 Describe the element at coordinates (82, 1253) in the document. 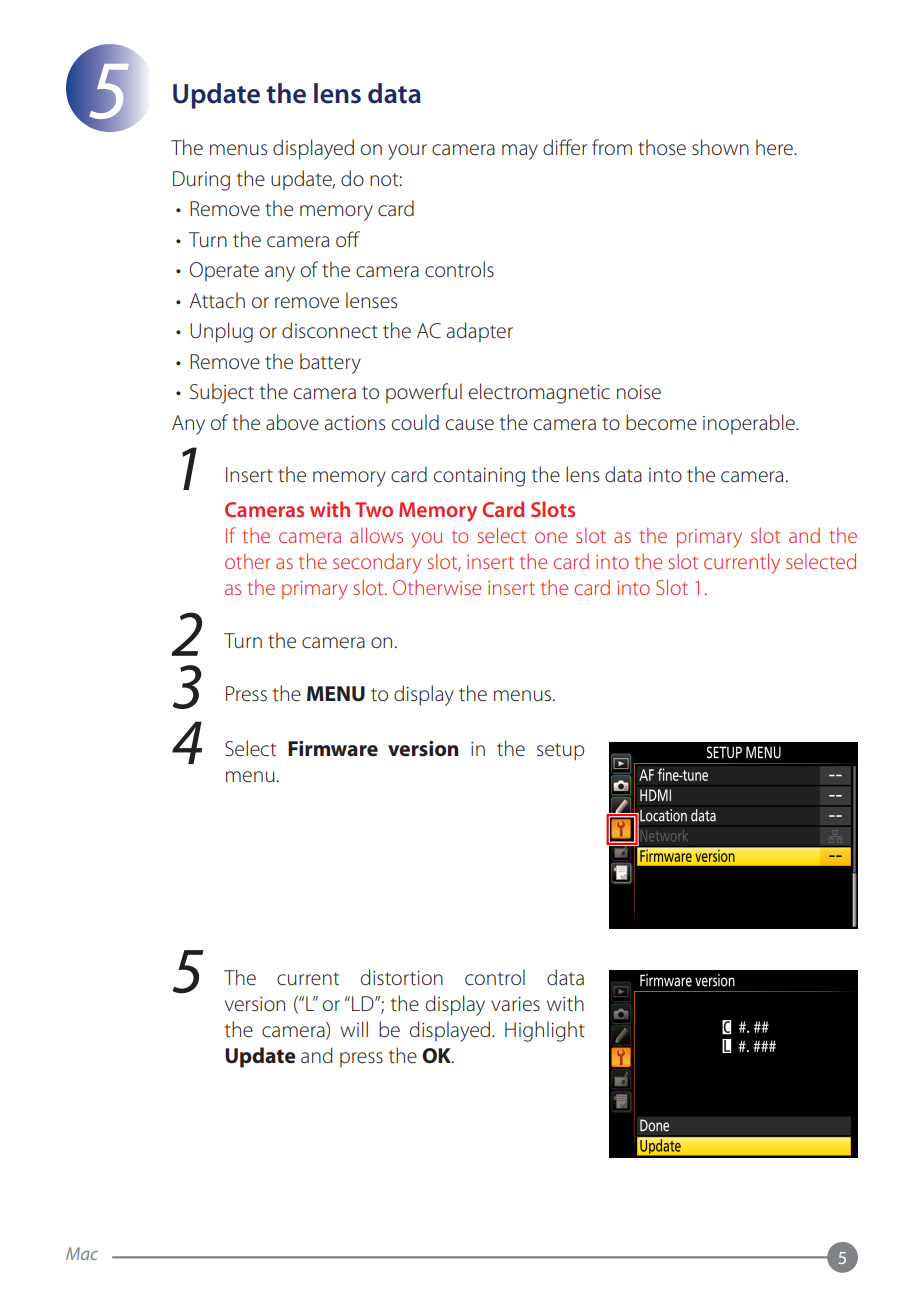

I see `Mac` at that location.
